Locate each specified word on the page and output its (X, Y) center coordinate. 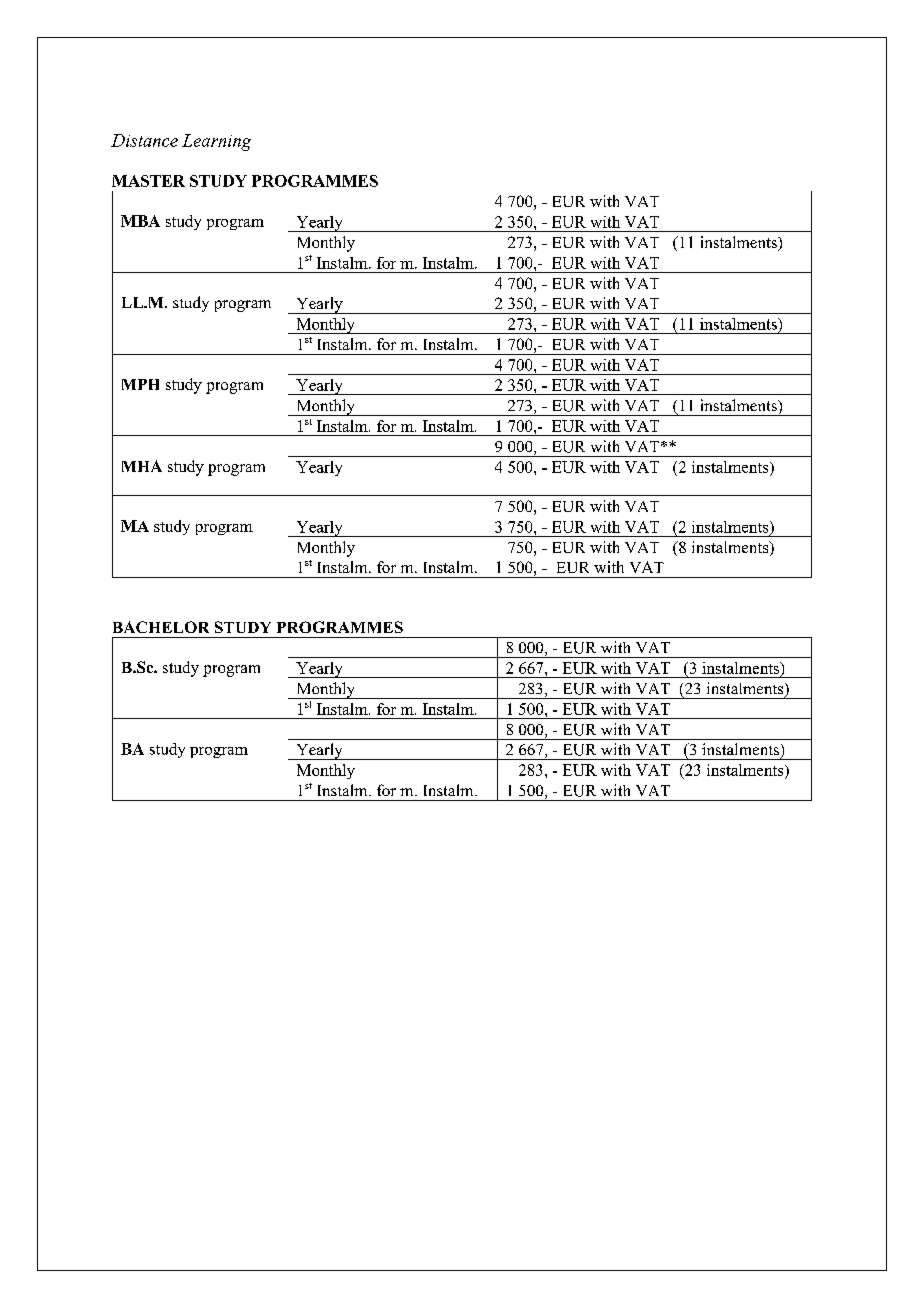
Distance (144, 140)
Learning (216, 142)
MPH (140, 384)
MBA (140, 221)
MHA (142, 466)
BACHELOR (161, 627)
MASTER (148, 181)
